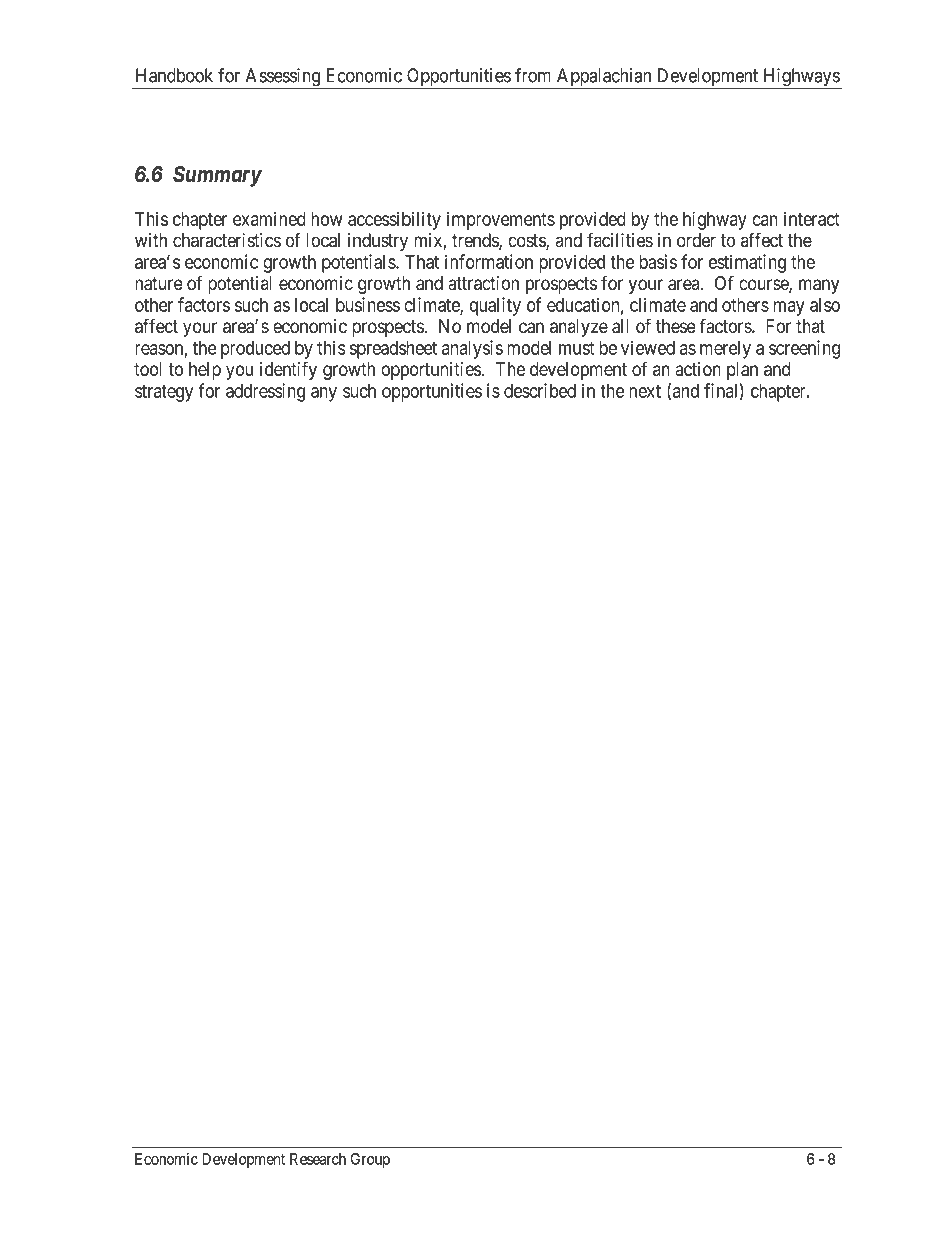  What do you see at coordinates (645, 391) in the screenshot?
I see `next` at bounding box center [645, 391].
